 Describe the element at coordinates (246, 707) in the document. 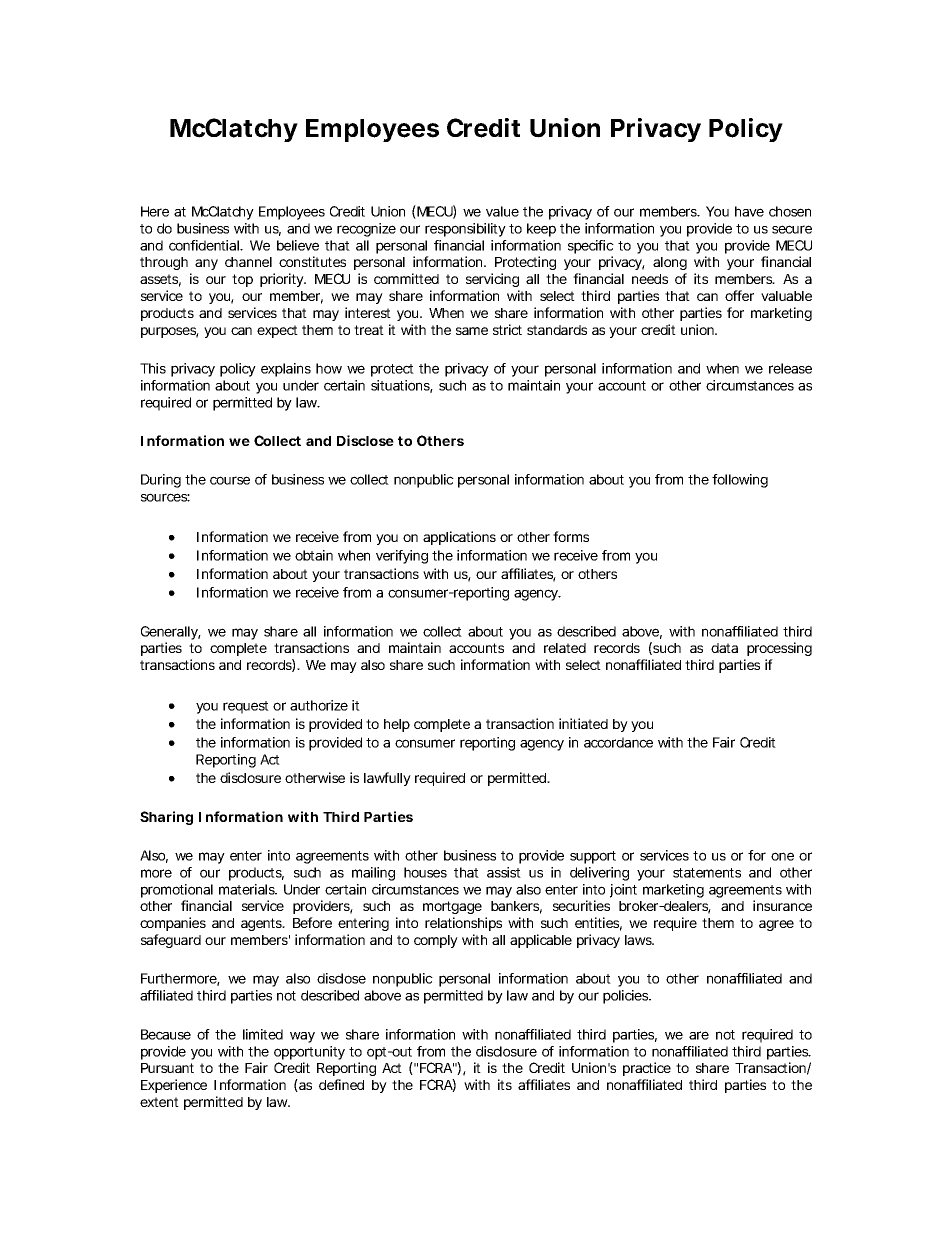

I see `request` at that location.
